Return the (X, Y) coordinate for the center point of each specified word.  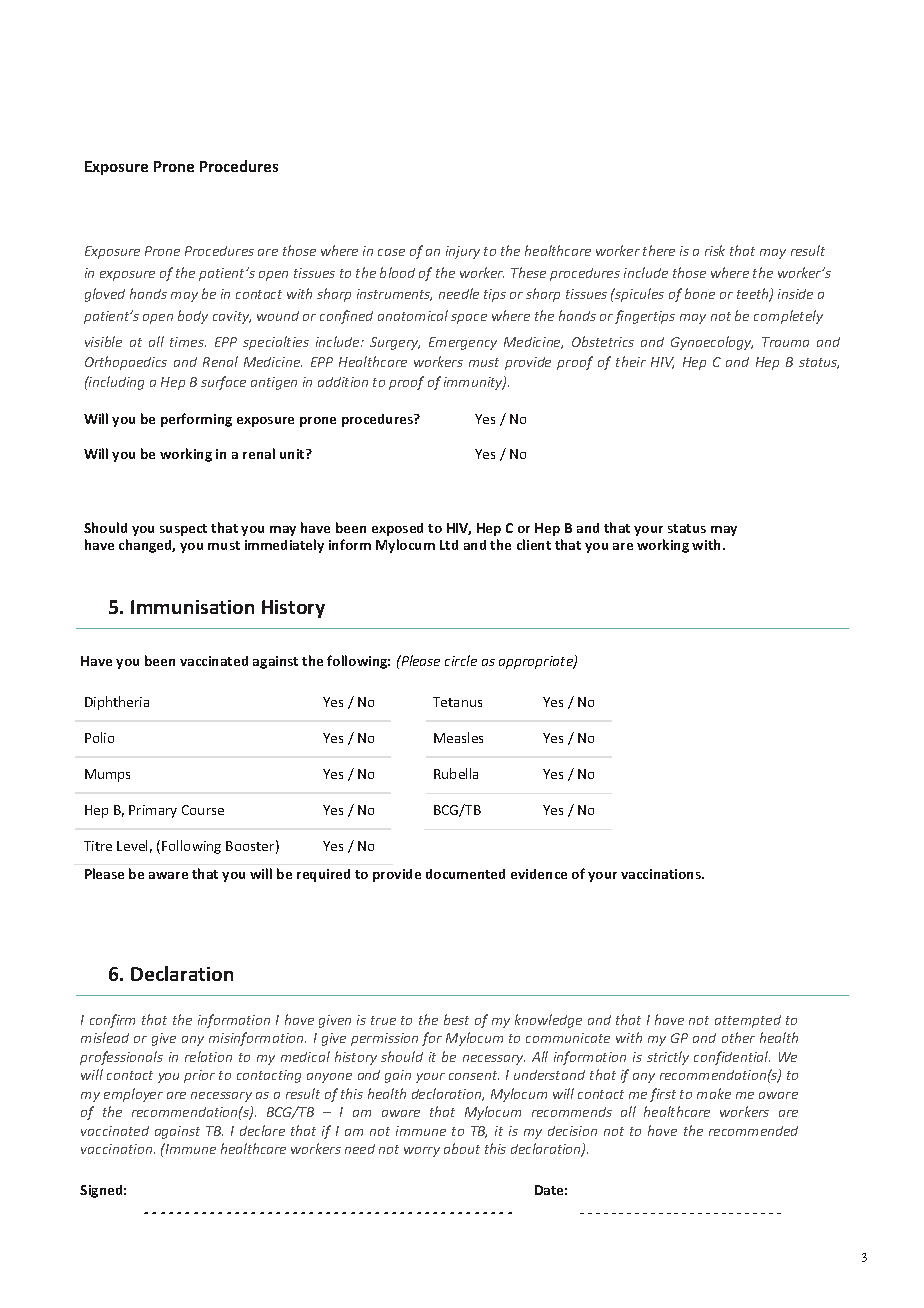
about (462, 1148)
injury (463, 252)
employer (133, 1095)
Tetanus (457, 702)
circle (461, 660)
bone (700, 293)
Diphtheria (117, 703)
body (193, 317)
